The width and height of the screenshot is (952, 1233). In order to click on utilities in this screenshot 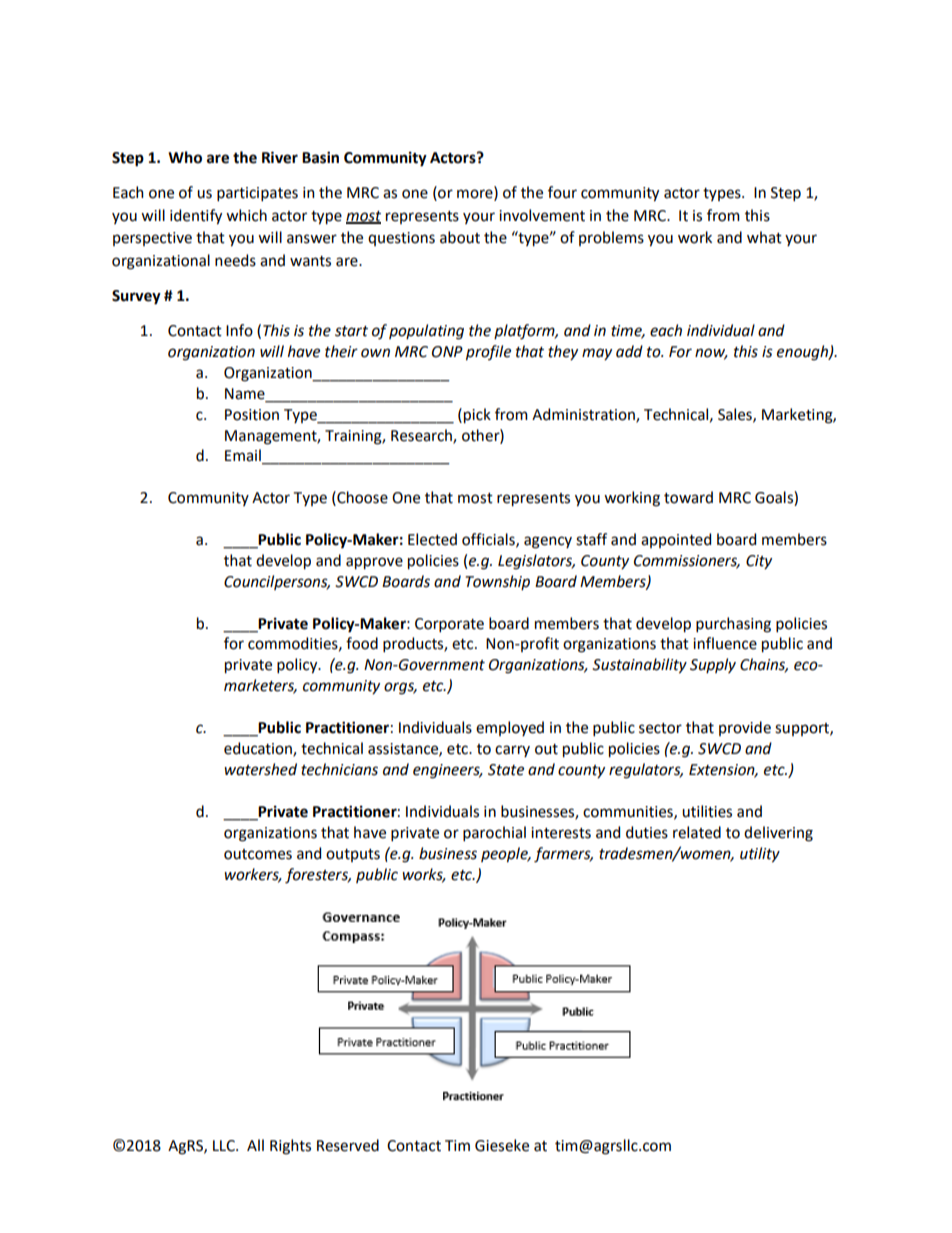, I will do `click(707, 811)`.
